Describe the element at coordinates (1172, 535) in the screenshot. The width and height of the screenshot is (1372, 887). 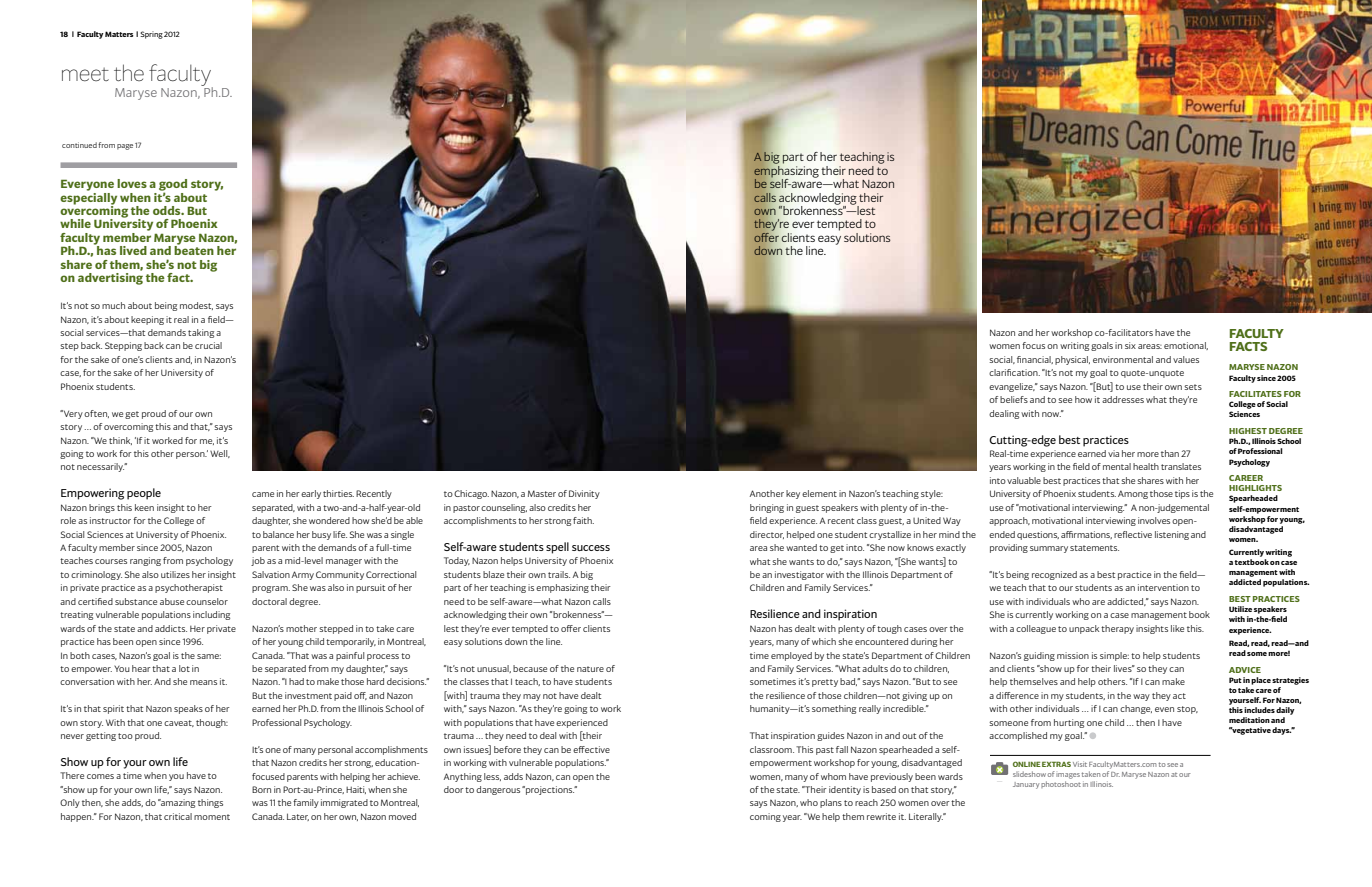
I see `listening` at that location.
